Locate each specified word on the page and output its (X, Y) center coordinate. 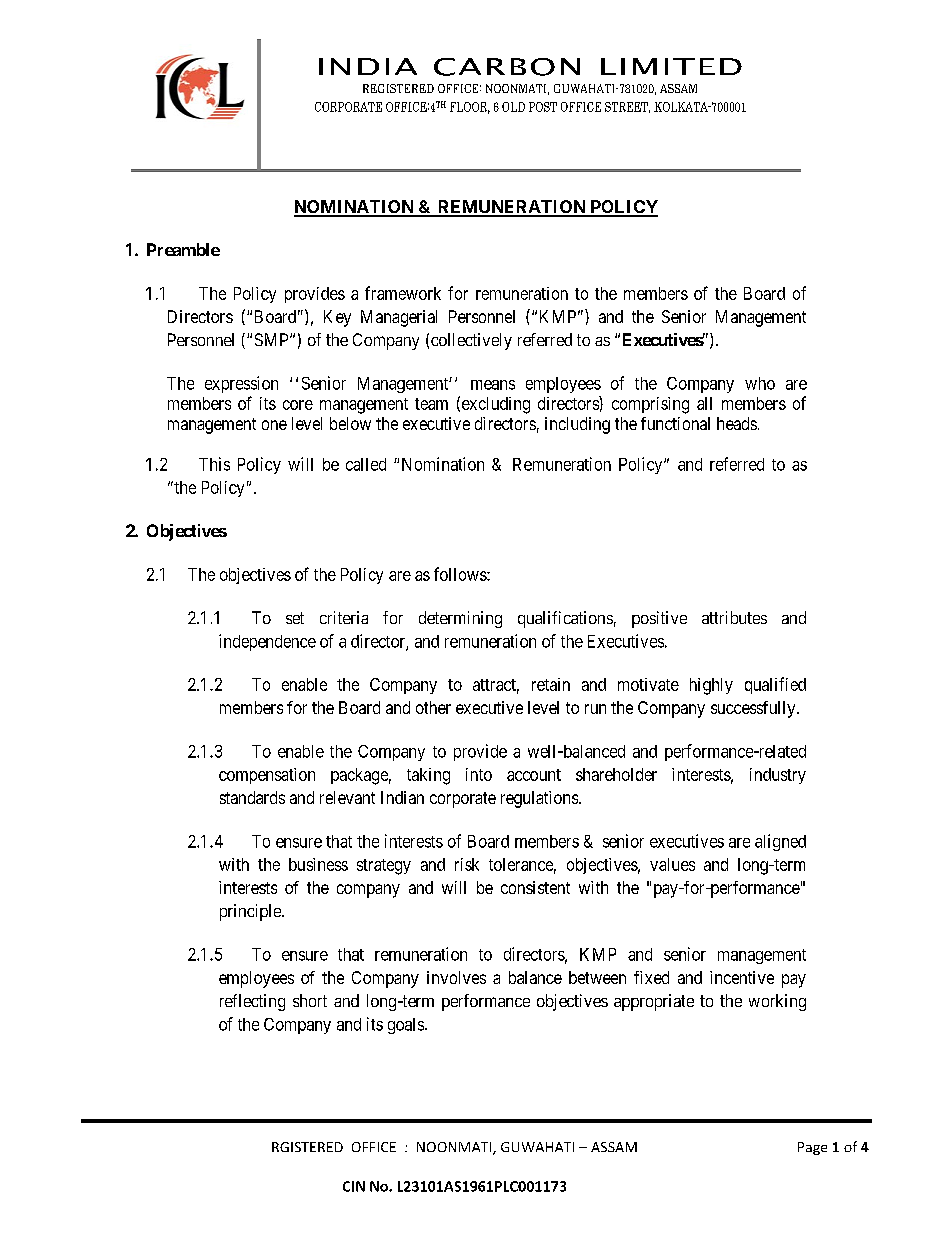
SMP (273, 339)
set (295, 618)
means (493, 385)
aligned (780, 842)
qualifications (565, 619)
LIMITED (671, 66)
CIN (354, 1186)
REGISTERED (398, 88)
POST (543, 107)
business (318, 864)
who (760, 383)
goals (406, 1026)
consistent (535, 887)
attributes (734, 617)
